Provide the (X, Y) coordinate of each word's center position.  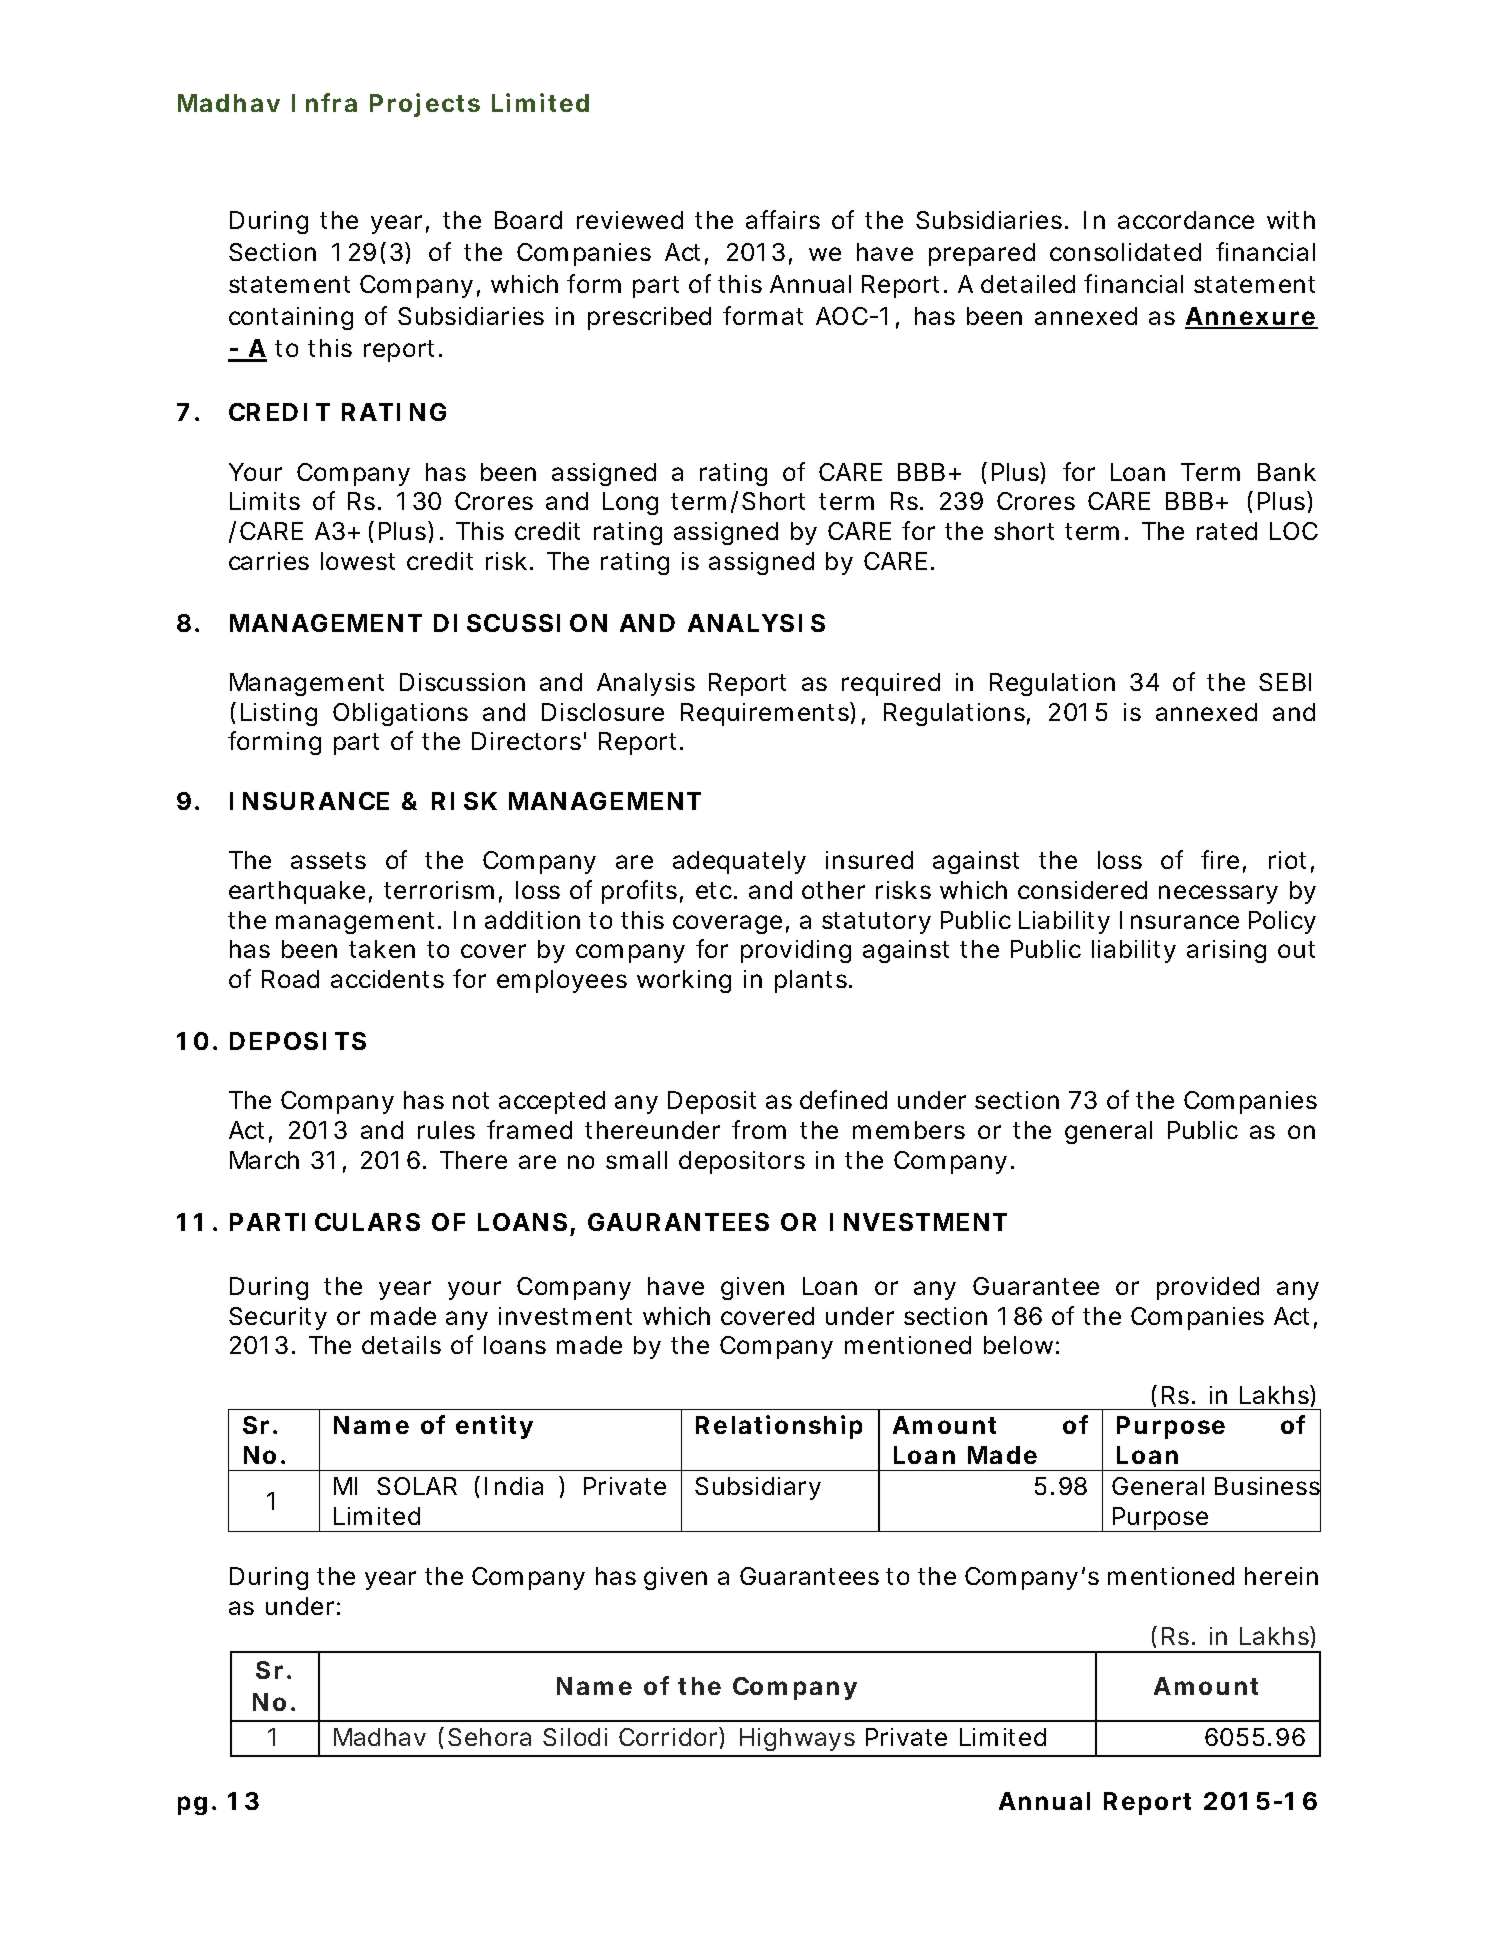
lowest (358, 561)
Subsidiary (758, 1488)
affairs (783, 219)
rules (446, 1130)
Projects (425, 105)
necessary (1218, 894)
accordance (1186, 220)
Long (630, 503)
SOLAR (417, 1486)
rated (1227, 531)
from (759, 1129)
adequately (739, 862)
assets (328, 860)
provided (1208, 1288)
